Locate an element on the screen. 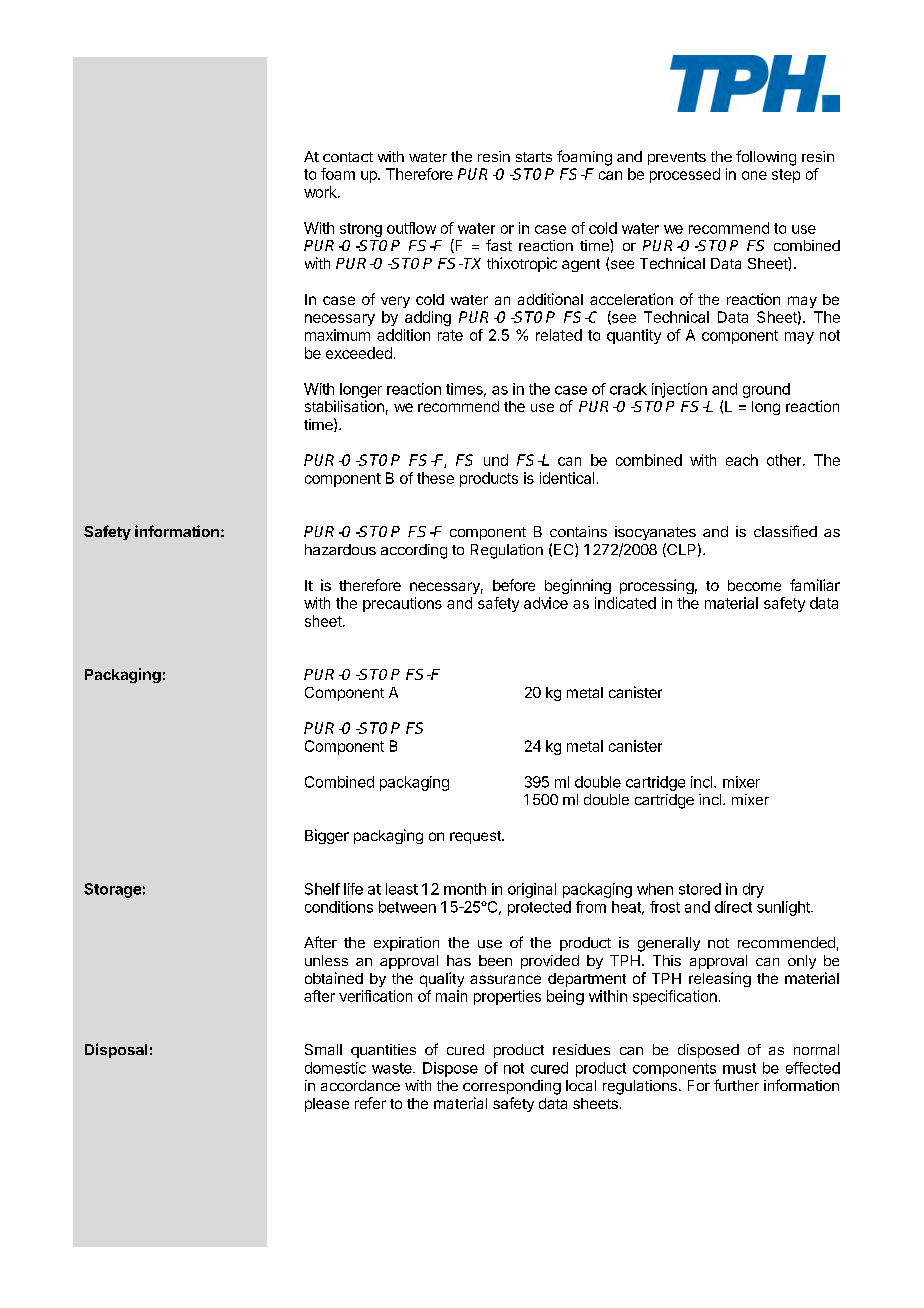  hazardous is located at coordinates (340, 549).
